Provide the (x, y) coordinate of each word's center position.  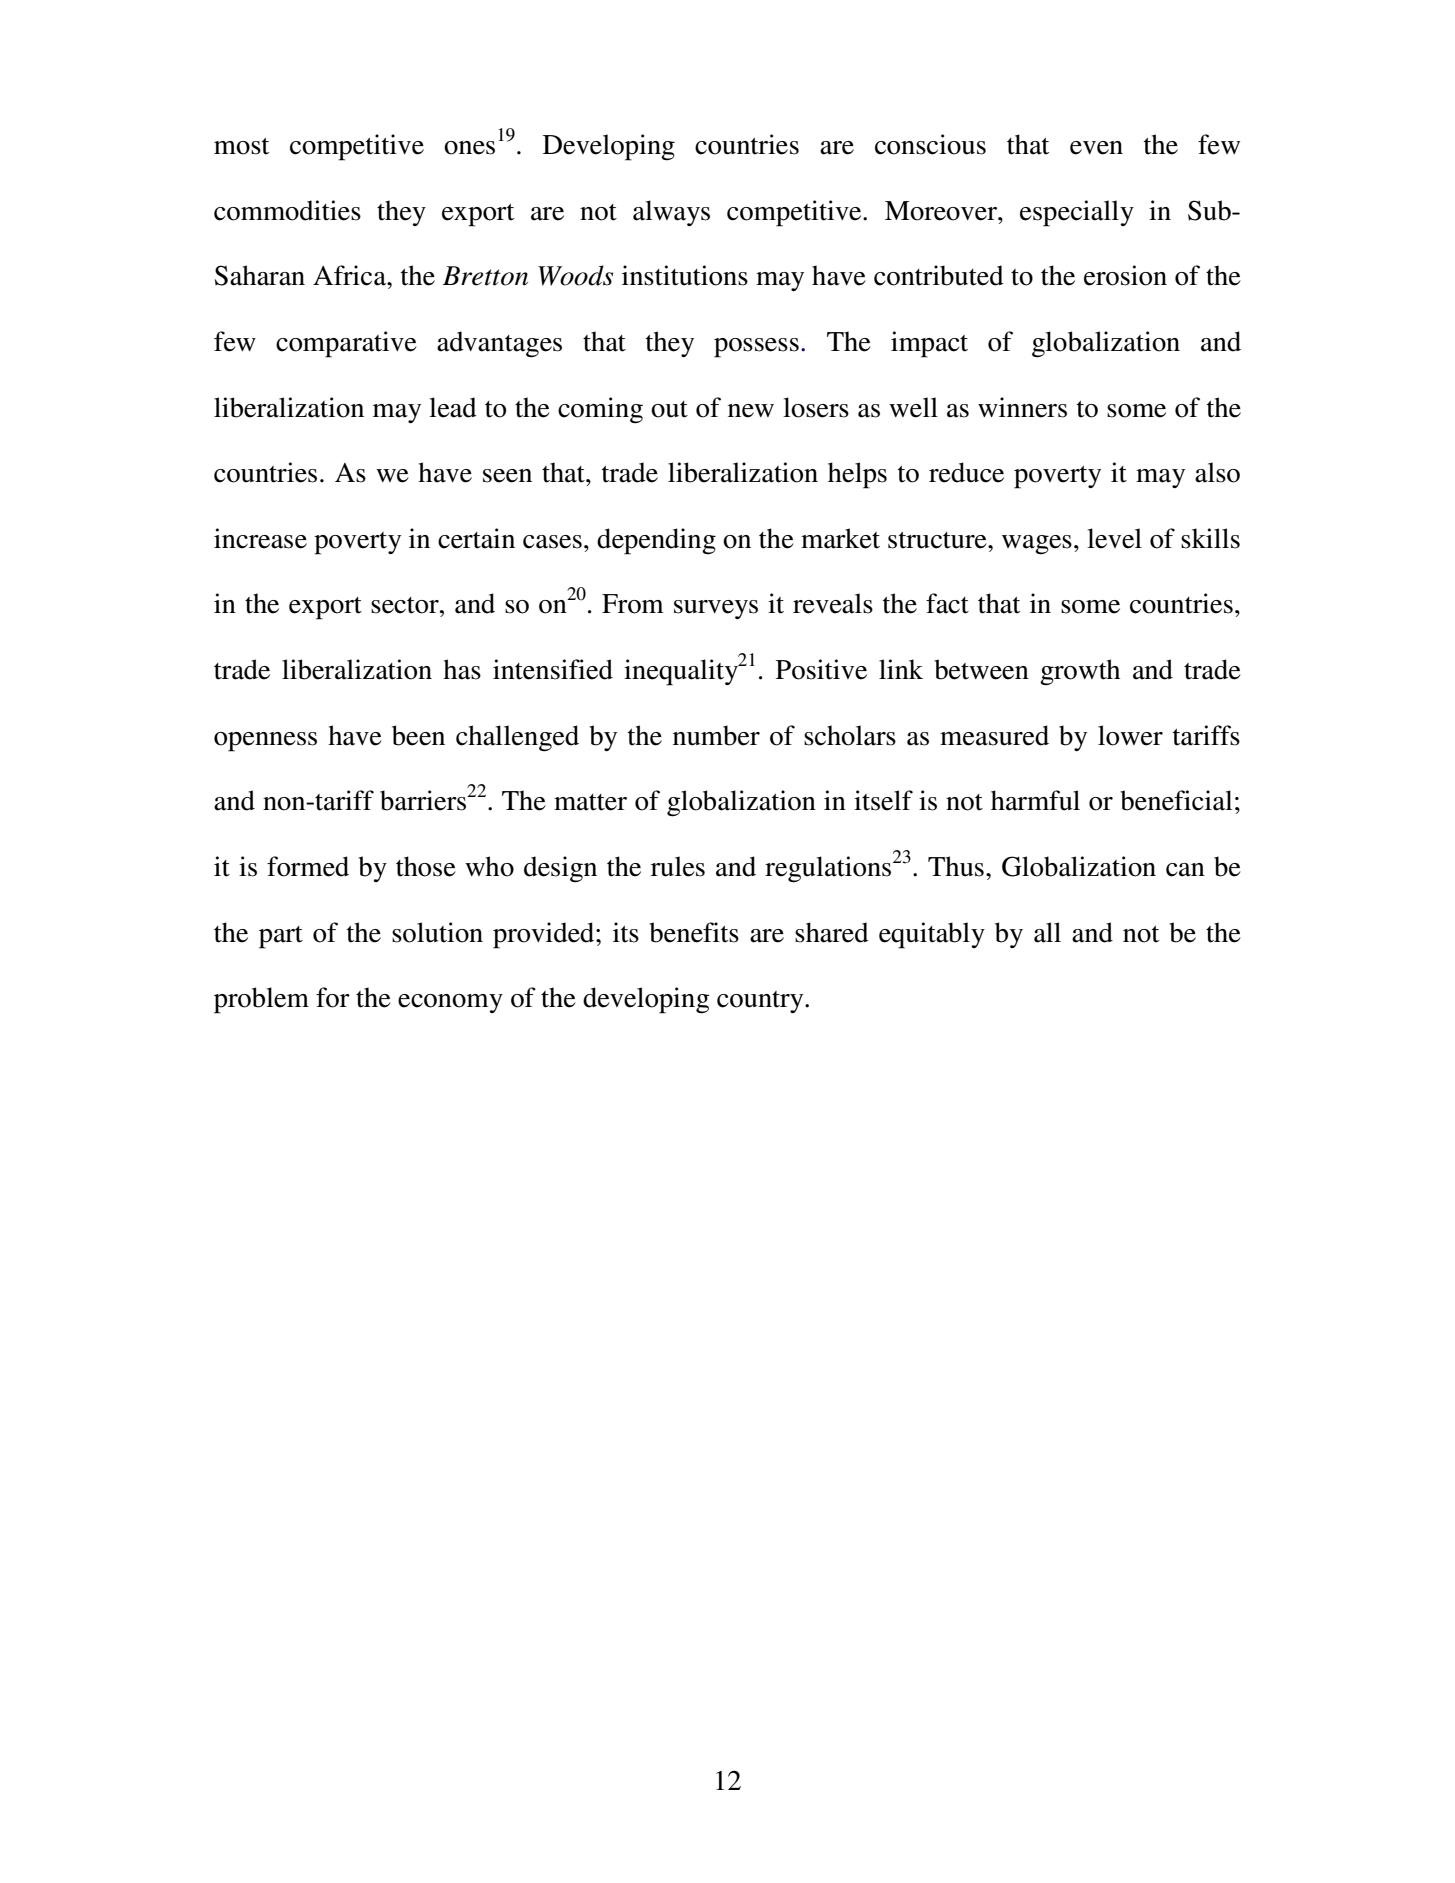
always (671, 213)
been (418, 735)
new (751, 411)
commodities (287, 210)
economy (450, 1003)
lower (1130, 735)
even (1096, 148)
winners (1022, 407)
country (761, 1002)
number (716, 735)
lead (453, 407)
